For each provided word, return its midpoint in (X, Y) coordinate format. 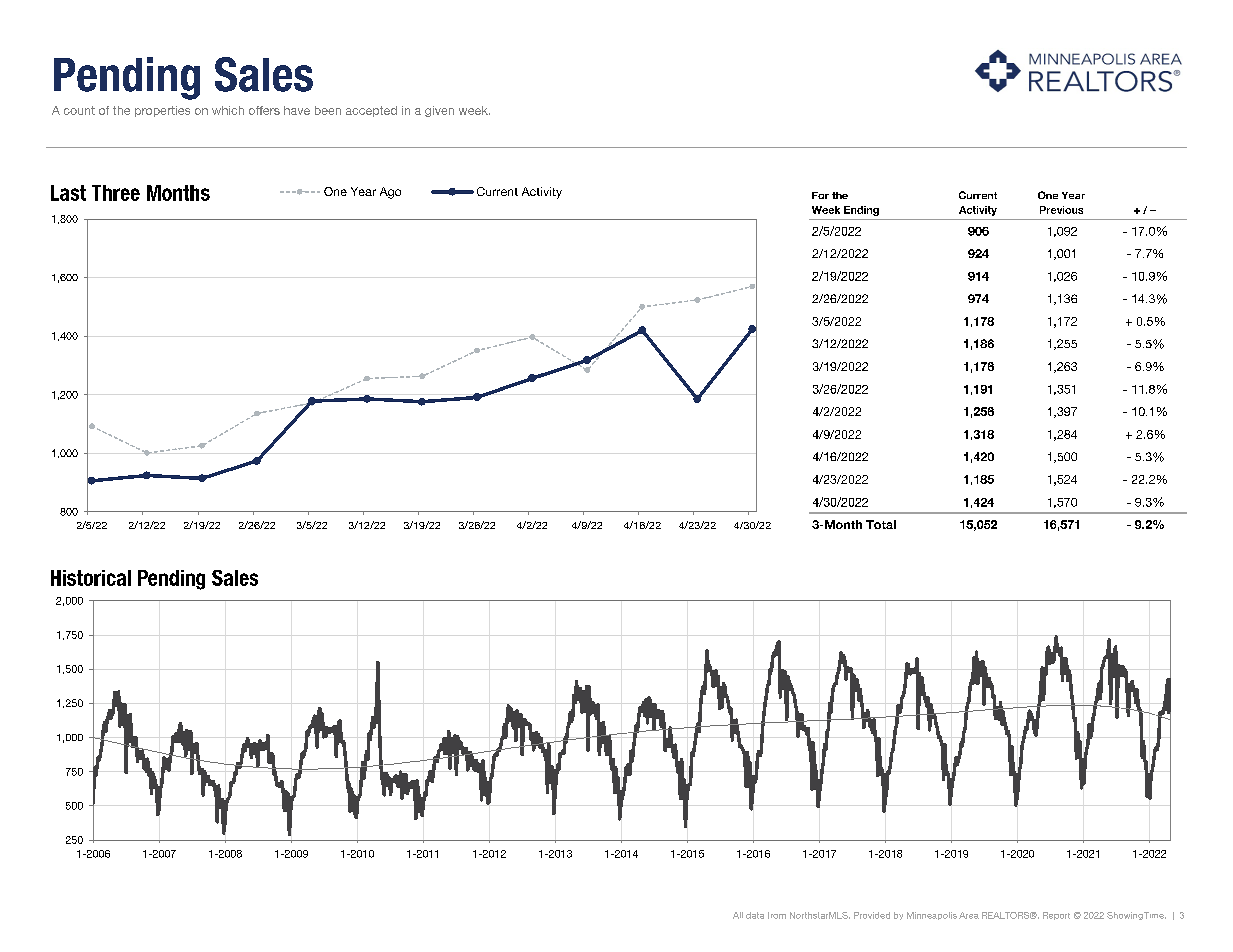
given (439, 111)
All (738, 915)
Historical (91, 578)
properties (162, 111)
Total (881, 524)
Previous (1061, 210)
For (820, 195)
